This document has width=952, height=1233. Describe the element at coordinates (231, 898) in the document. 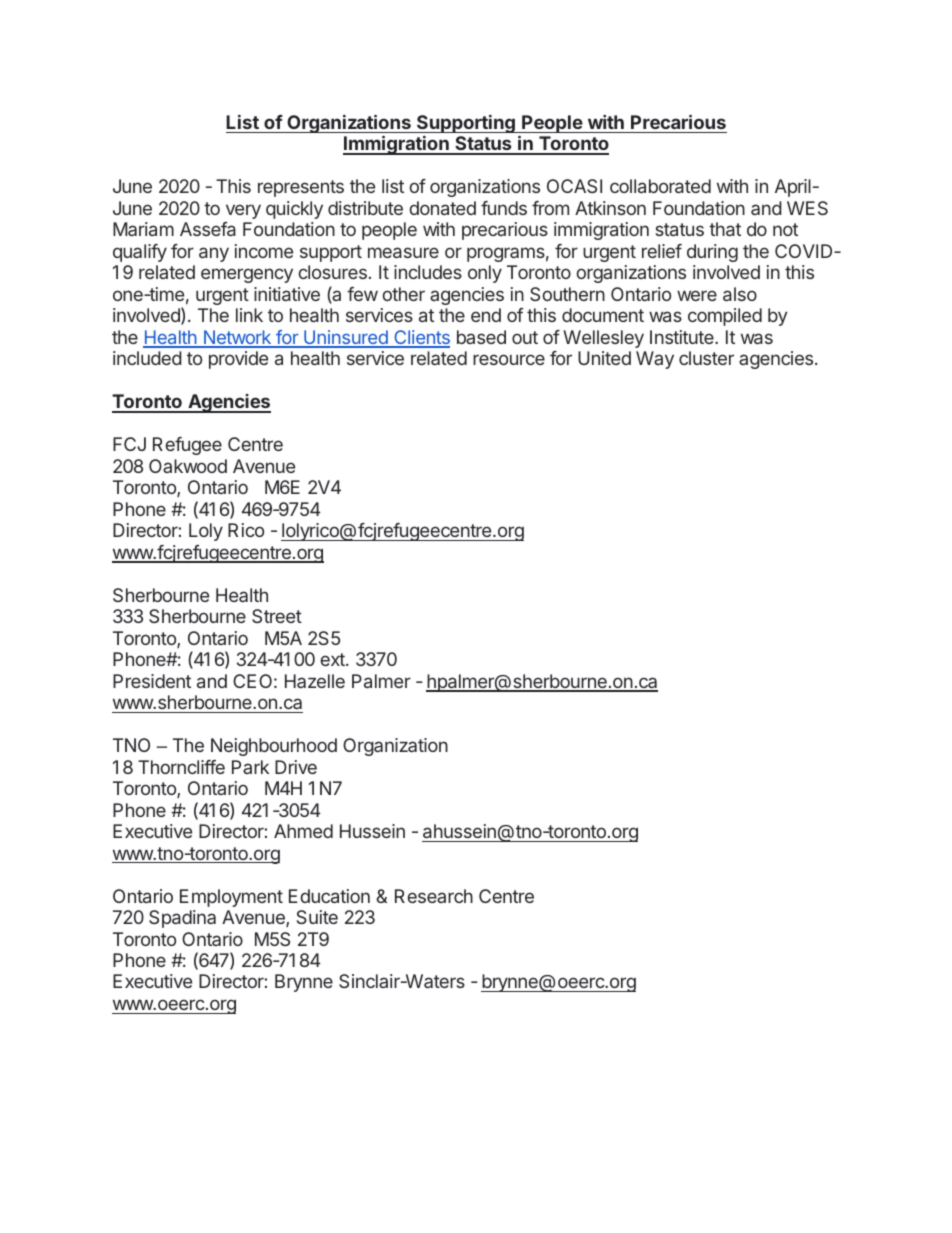

I see `Employment` at that location.
